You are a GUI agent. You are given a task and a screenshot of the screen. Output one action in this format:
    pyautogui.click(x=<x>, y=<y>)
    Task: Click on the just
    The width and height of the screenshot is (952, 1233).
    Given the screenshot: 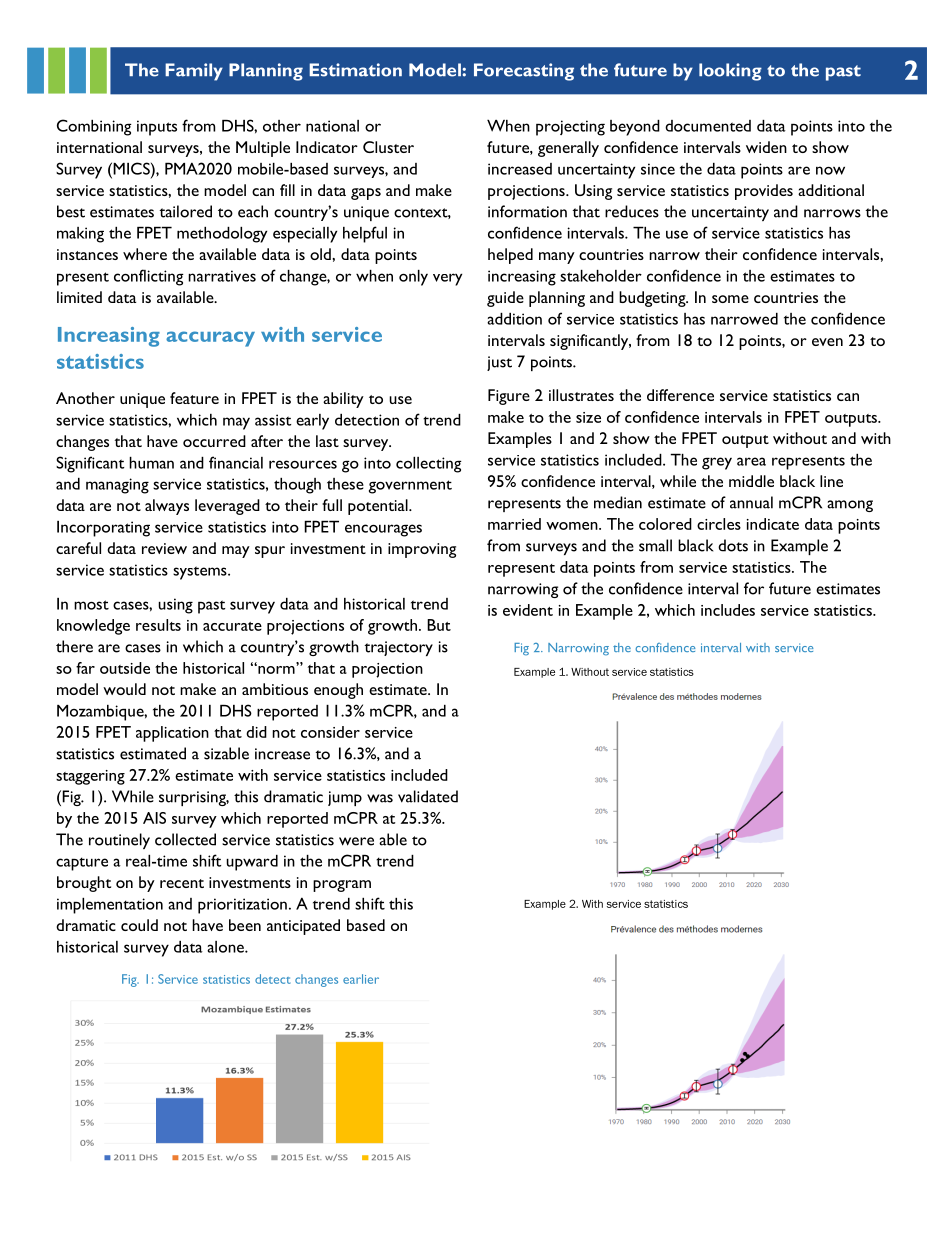 What is the action you would take?
    pyautogui.click(x=499, y=363)
